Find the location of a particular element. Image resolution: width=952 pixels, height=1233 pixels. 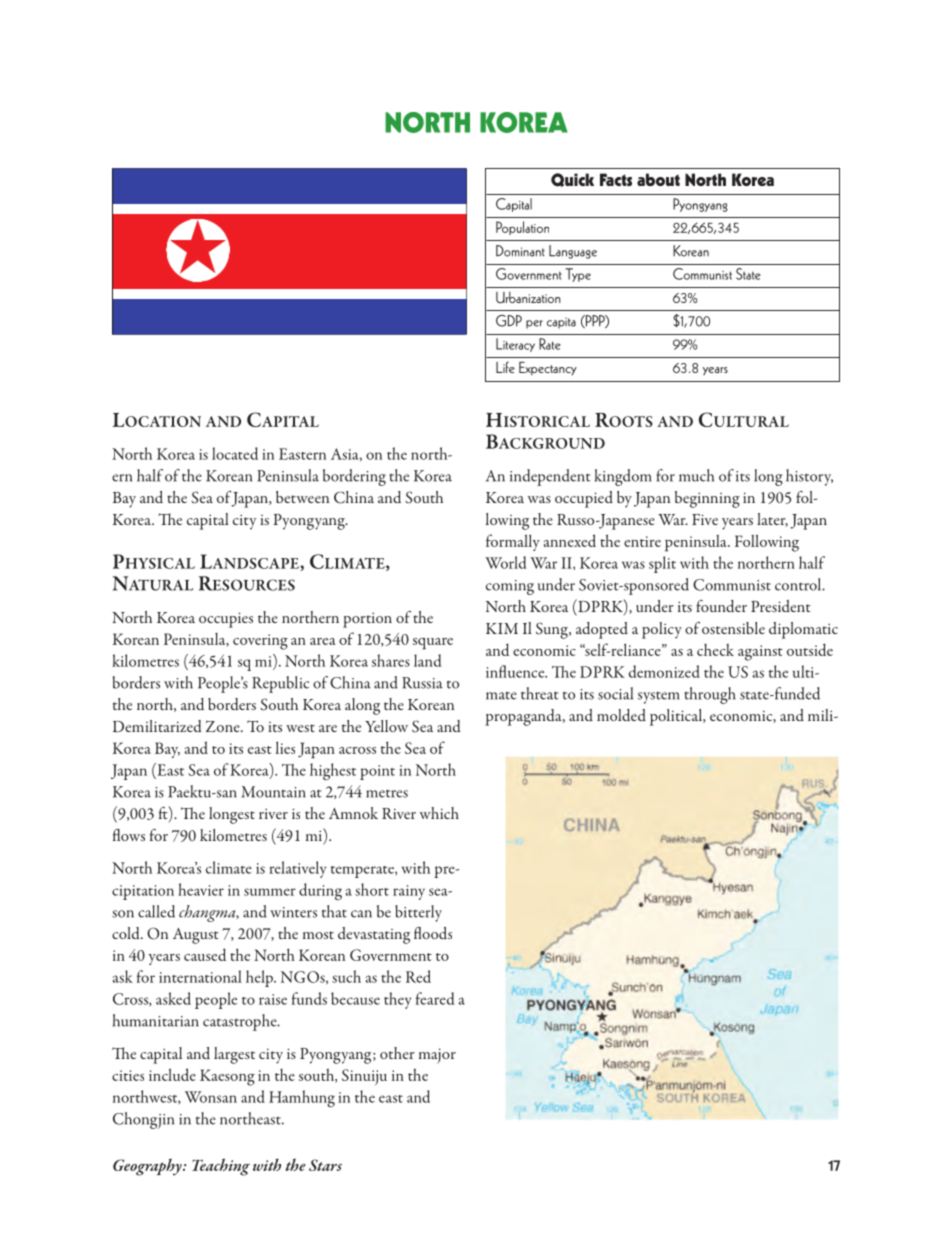

President is located at coordinates (781, 606).
